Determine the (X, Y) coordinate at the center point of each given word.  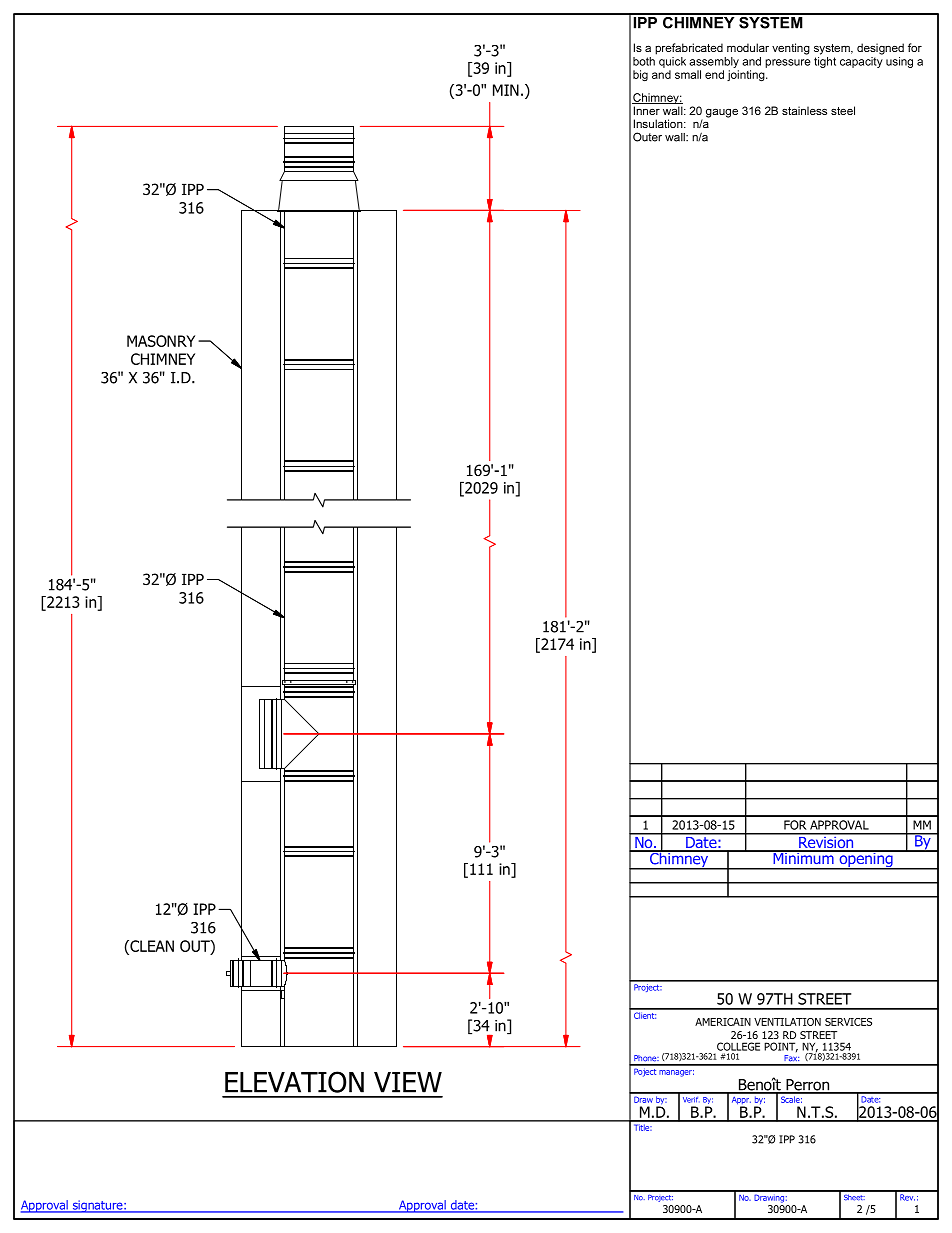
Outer (647, 137)
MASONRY (161, 341)
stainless (804, 110)
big (640, 75)
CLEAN (151, 947)
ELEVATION (294, 1082)
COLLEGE (738, 1046)
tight (825, 62)
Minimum (803, 857)
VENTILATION (787, 1022)
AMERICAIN (723, 1022)
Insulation (659, 123)
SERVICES (848, 1022)
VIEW (408, 1082)
